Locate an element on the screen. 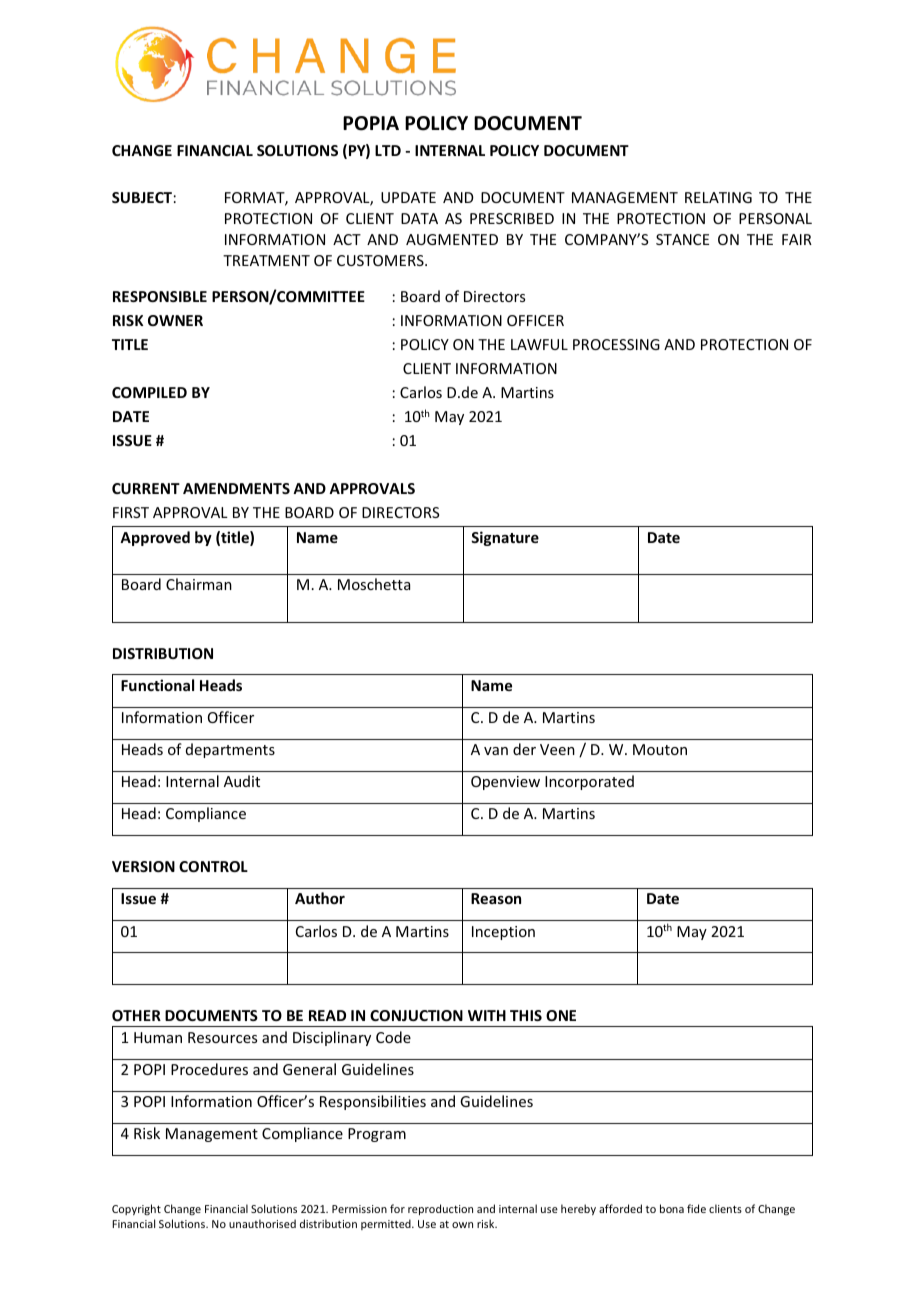  AMENDMENTS is located at coordinates (236, 488).
